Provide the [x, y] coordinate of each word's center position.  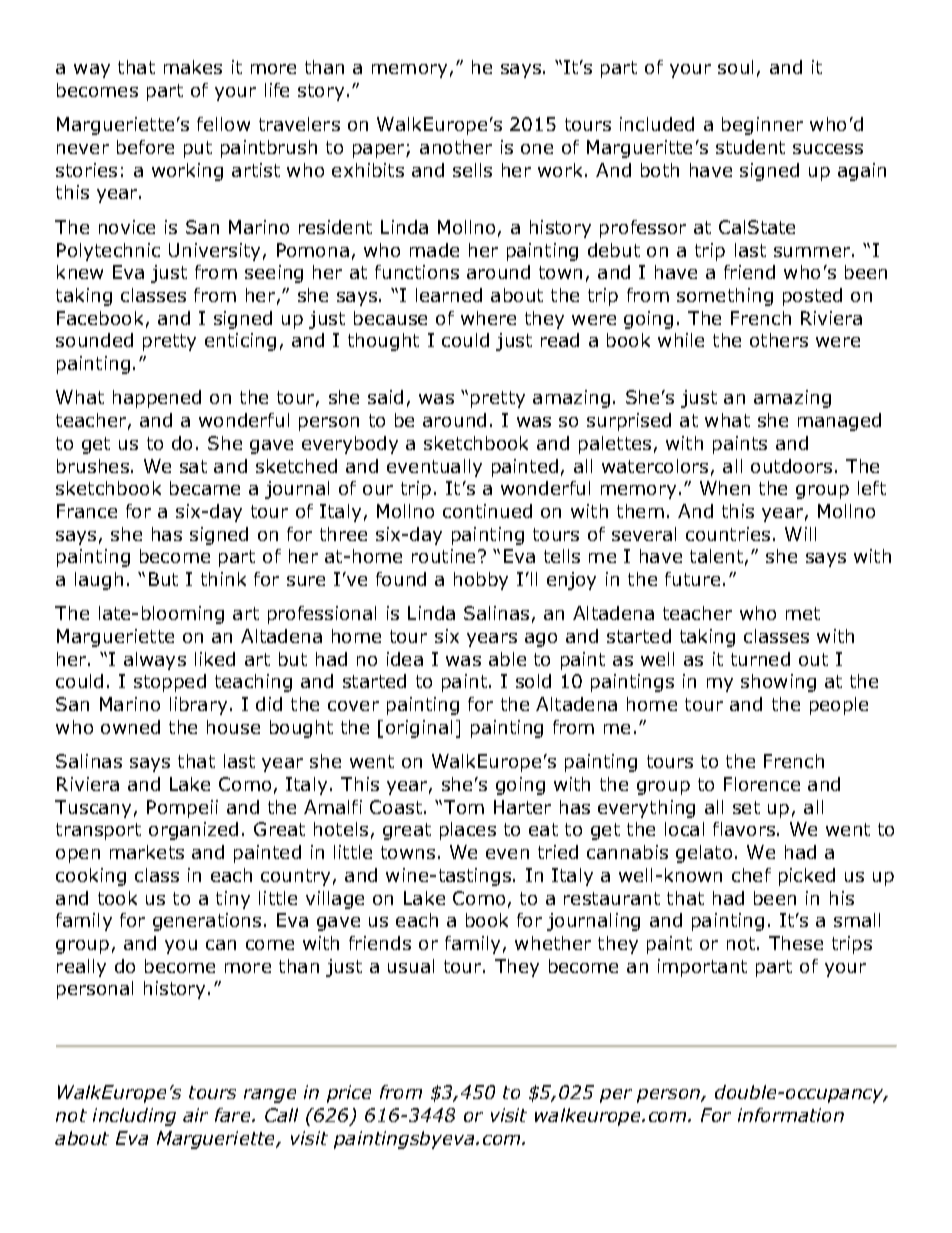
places [468, 831]
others [779, 340]
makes [193, 67]
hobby [481, 581]
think [223, 579]
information [791, 1115]
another [456, 147]
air [195, 1115]
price [349, 1094]
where [488, 318]
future [692, 579]
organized [193, 831]
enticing [240, 342]
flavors [745, 829]
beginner [762, 126]
